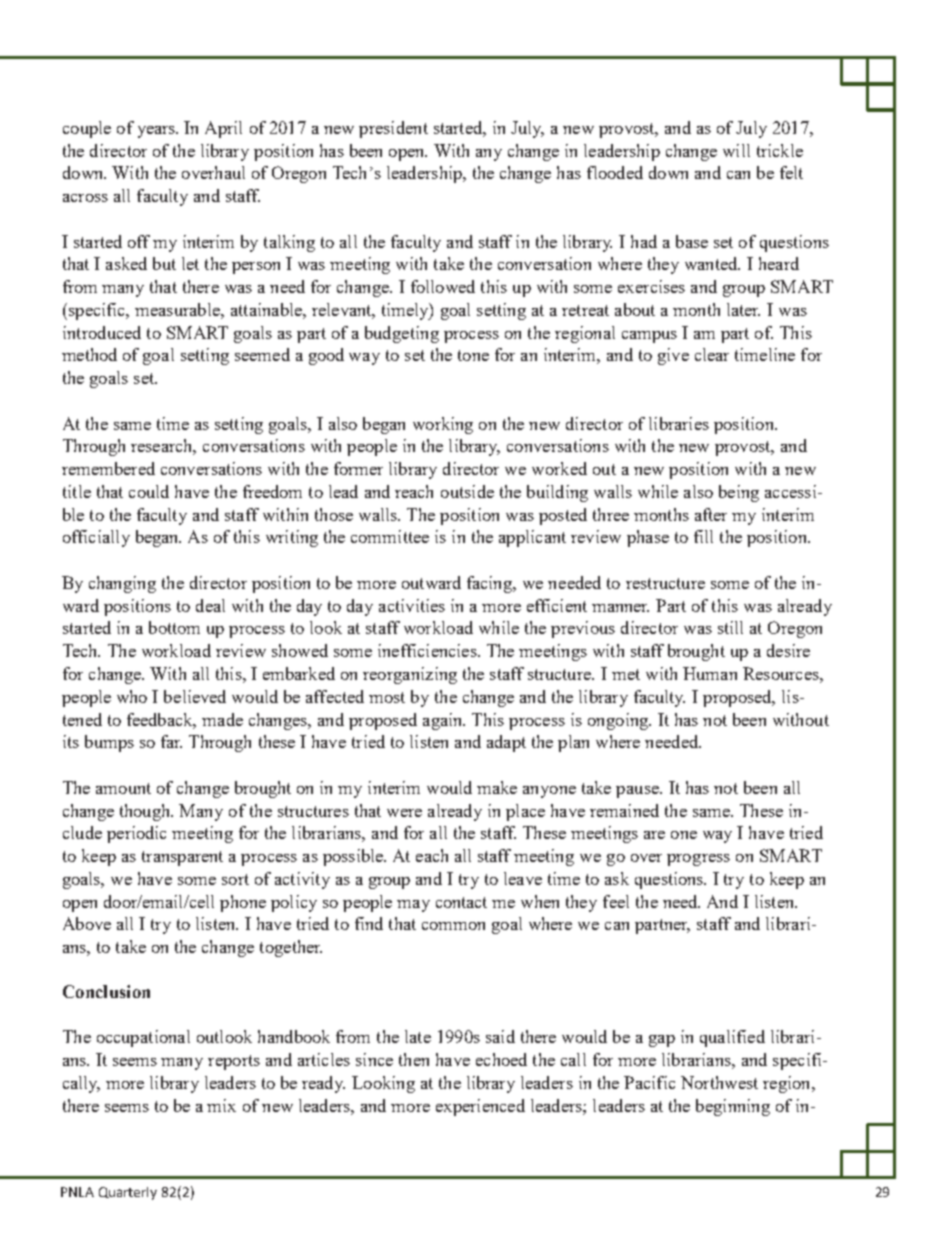  What do you see at coordinates (149, 491) in the image?
I see `could` at bounding box center [149, 491].
